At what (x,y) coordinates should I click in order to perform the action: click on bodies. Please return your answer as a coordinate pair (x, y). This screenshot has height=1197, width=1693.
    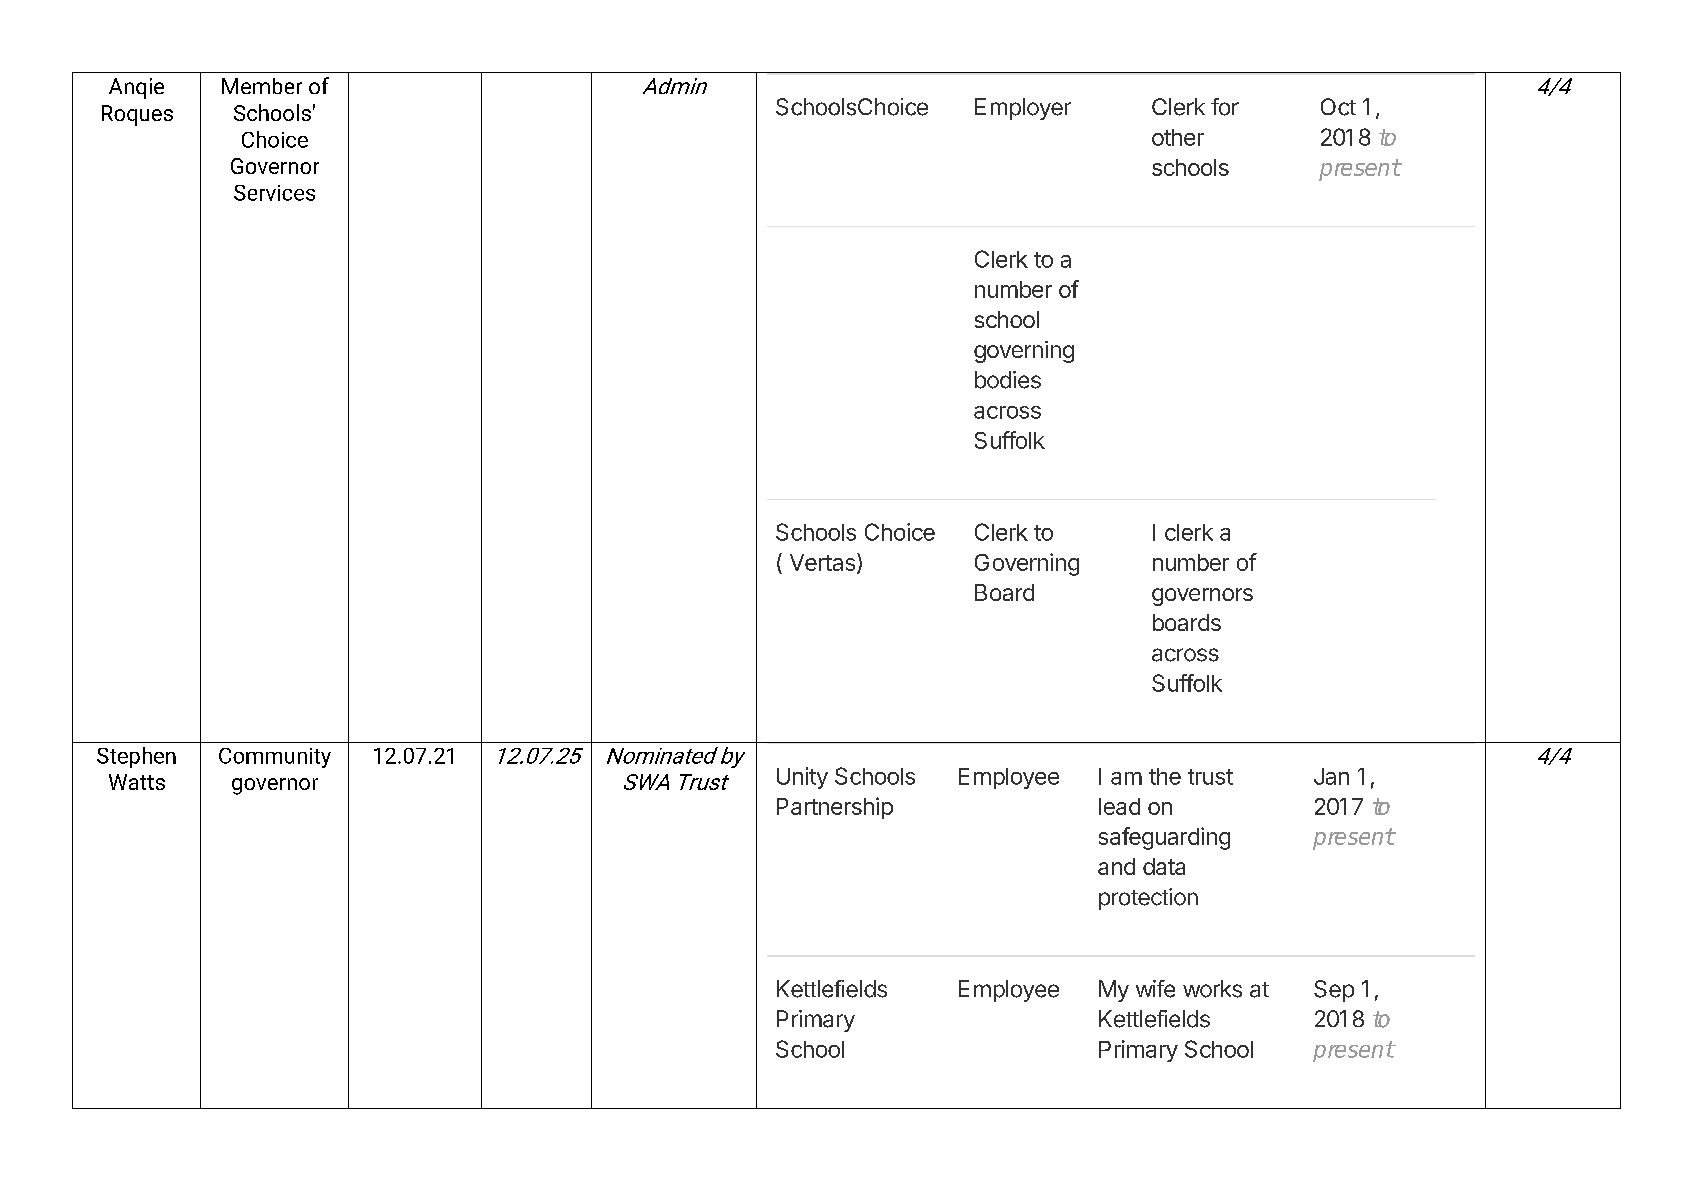
    Looking at the image, I should click on (1008, 380).
